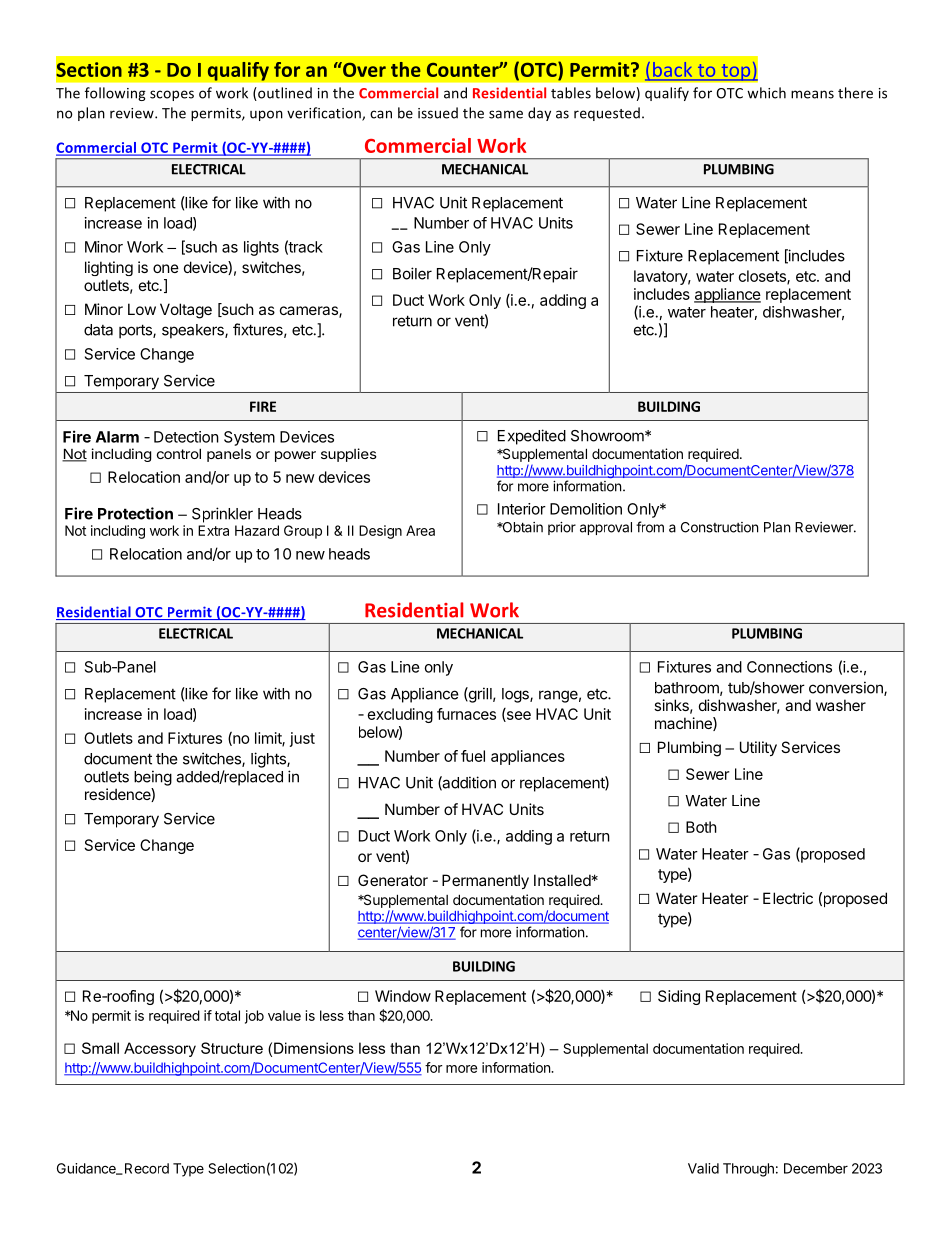  I want to click on scopes, so click(172, 95).
